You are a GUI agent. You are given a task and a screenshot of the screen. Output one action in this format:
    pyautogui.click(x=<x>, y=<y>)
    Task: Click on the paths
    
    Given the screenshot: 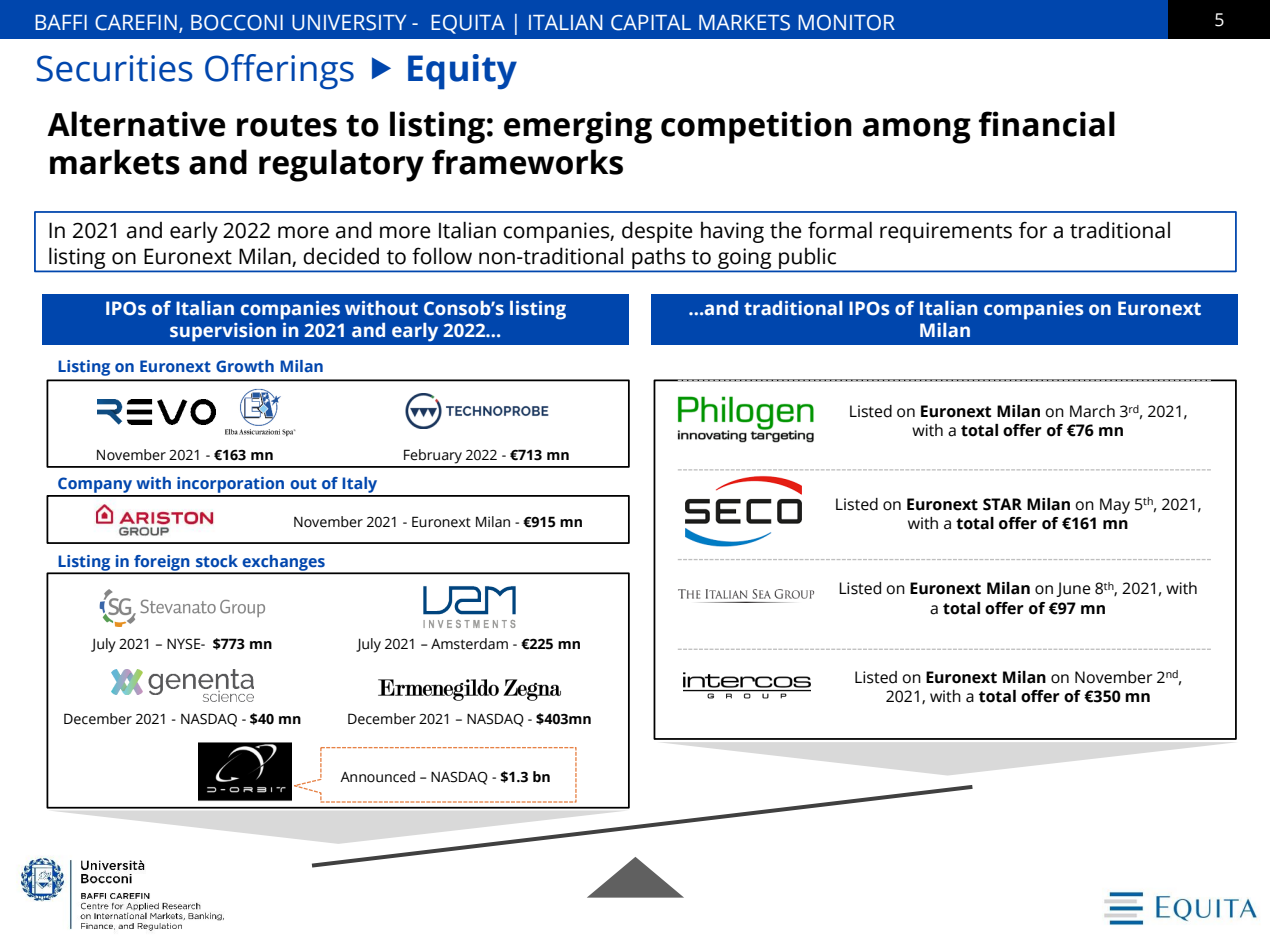 What is the action you would take?
    pyautogui.click(x=659, y=259)
